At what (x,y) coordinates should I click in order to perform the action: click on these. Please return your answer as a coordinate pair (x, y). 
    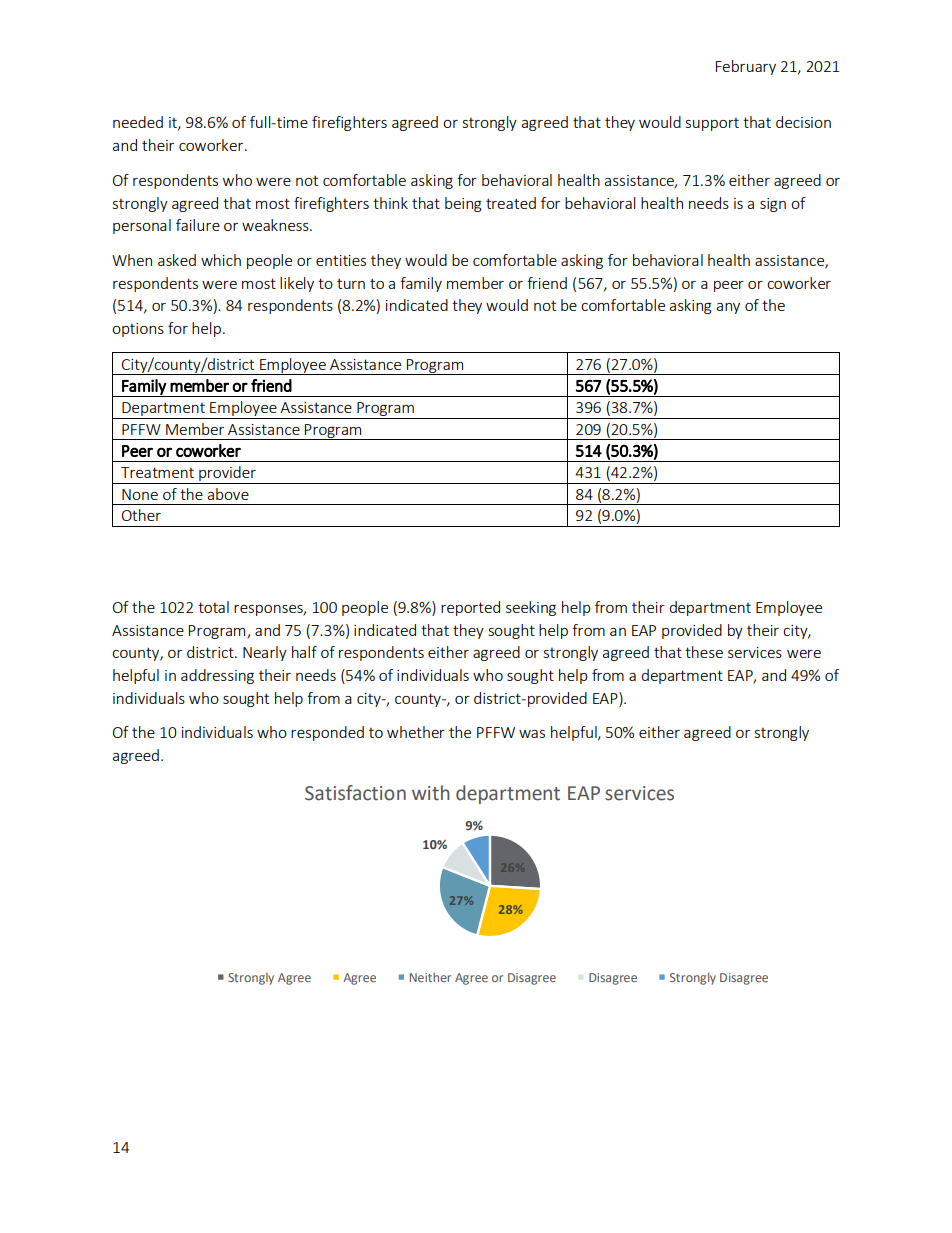
    Looking at the image, I should click on (704, 652).
